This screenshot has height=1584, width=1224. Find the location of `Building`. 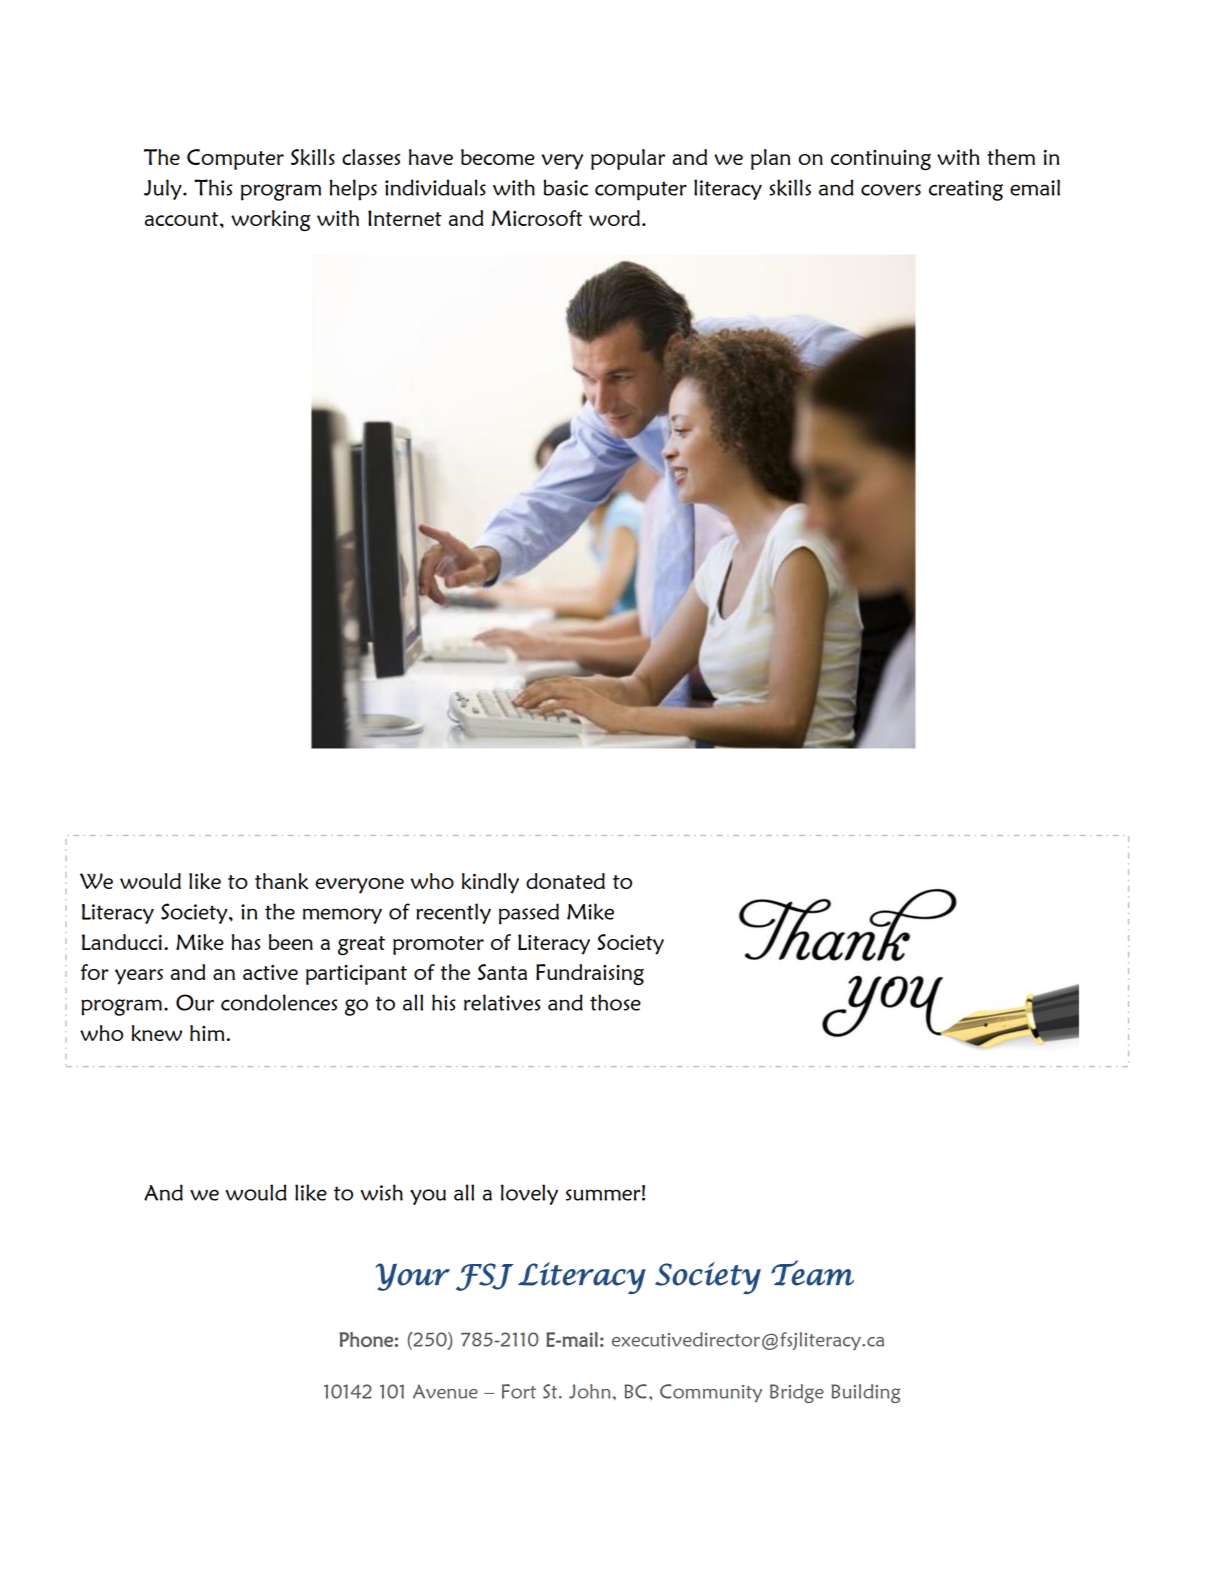

Building is located at coordinates (865, 1393).
